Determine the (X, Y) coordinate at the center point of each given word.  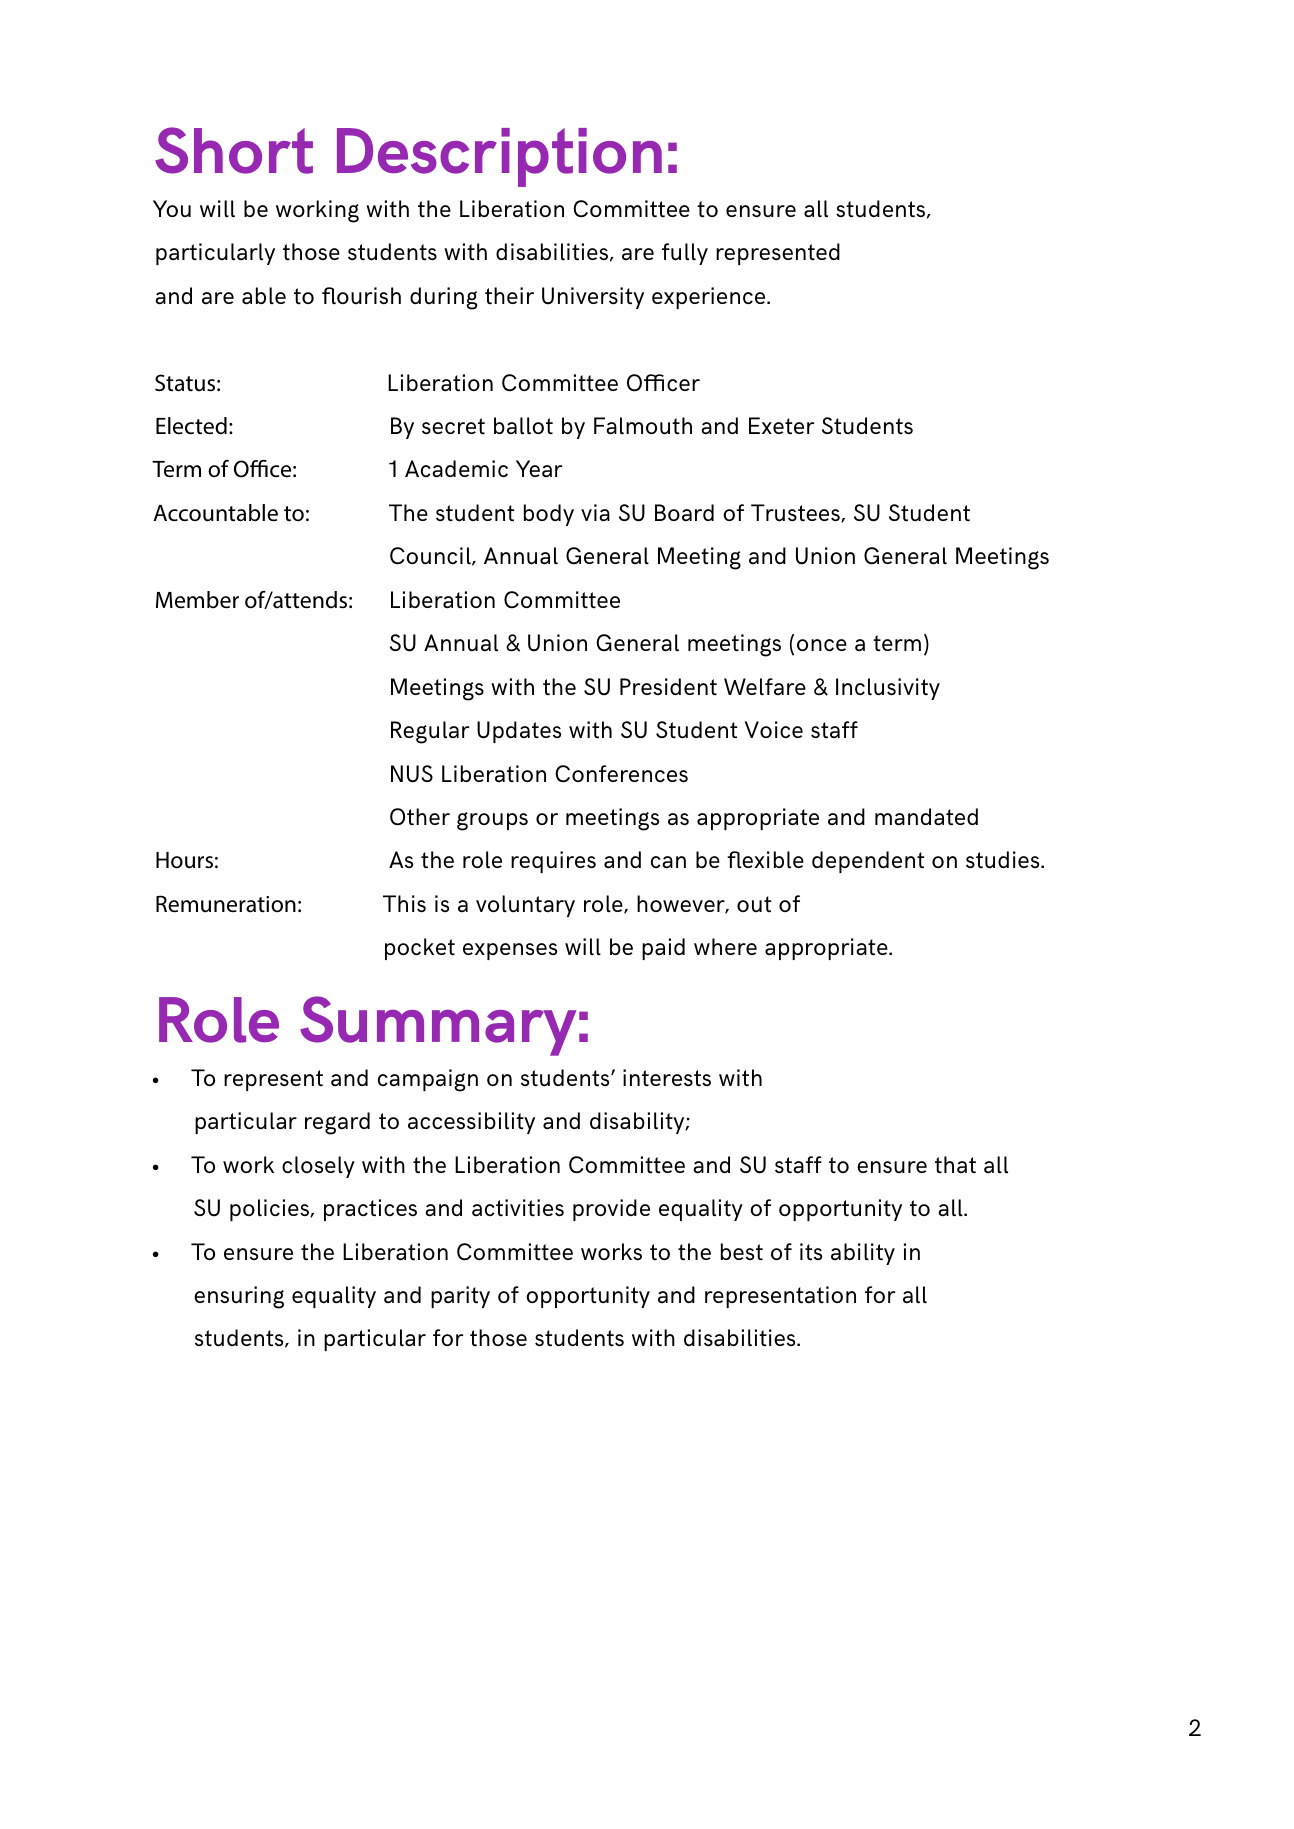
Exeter (781, 426)
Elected (191, 426)
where (725, 946)
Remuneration (226, 904)
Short (234, 150)
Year (539, 468)
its (811, 1252)
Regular (430, 732)
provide (611, 1210)
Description (499, 157)
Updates (519, 732)
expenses (510, 951)
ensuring (239, 1297)
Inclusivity (888, 689)
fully (685, 254)
